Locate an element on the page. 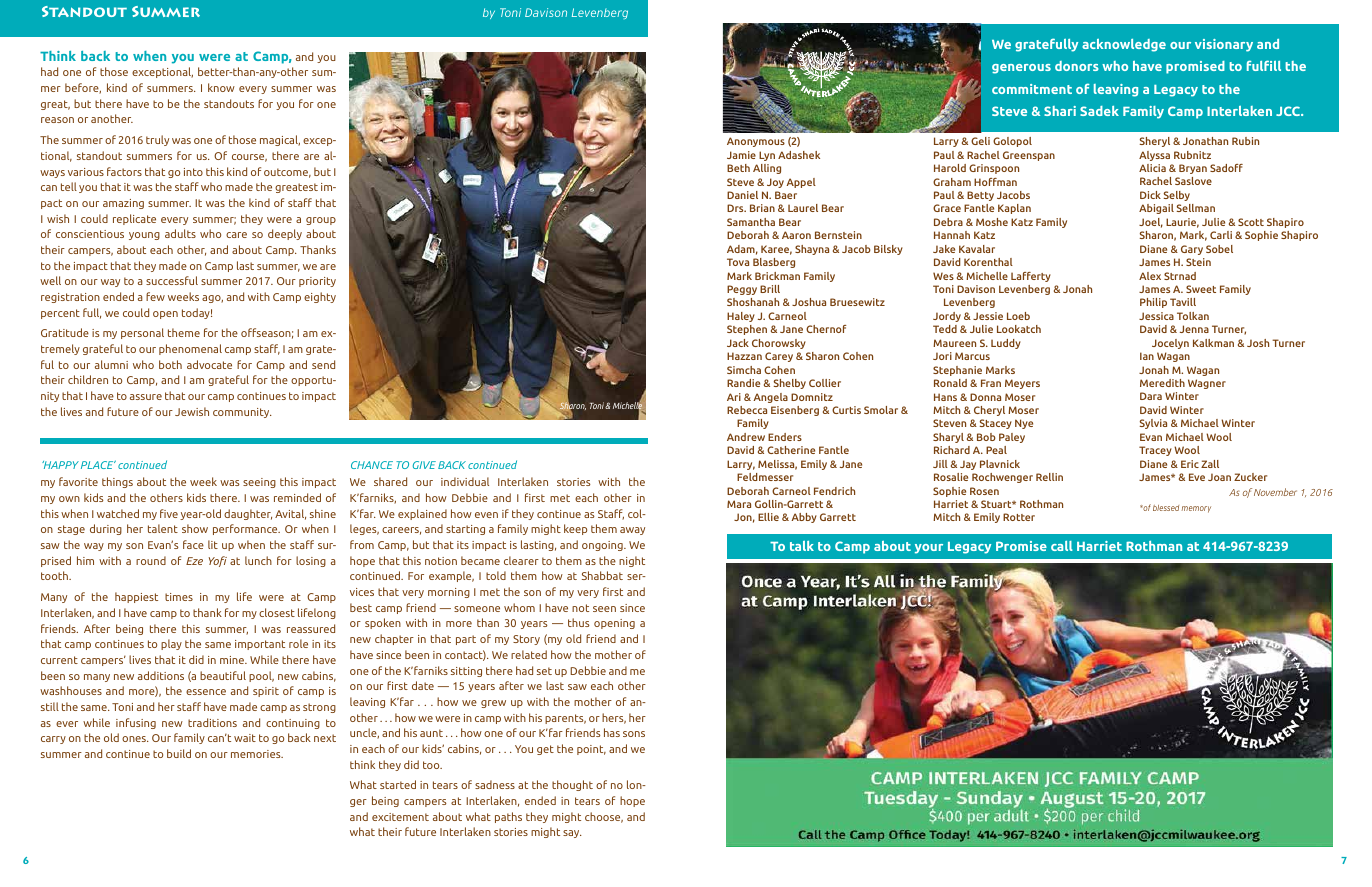 The width and height of the document is (1372, 887). Tracey is located at coordinates (1155, 451).
